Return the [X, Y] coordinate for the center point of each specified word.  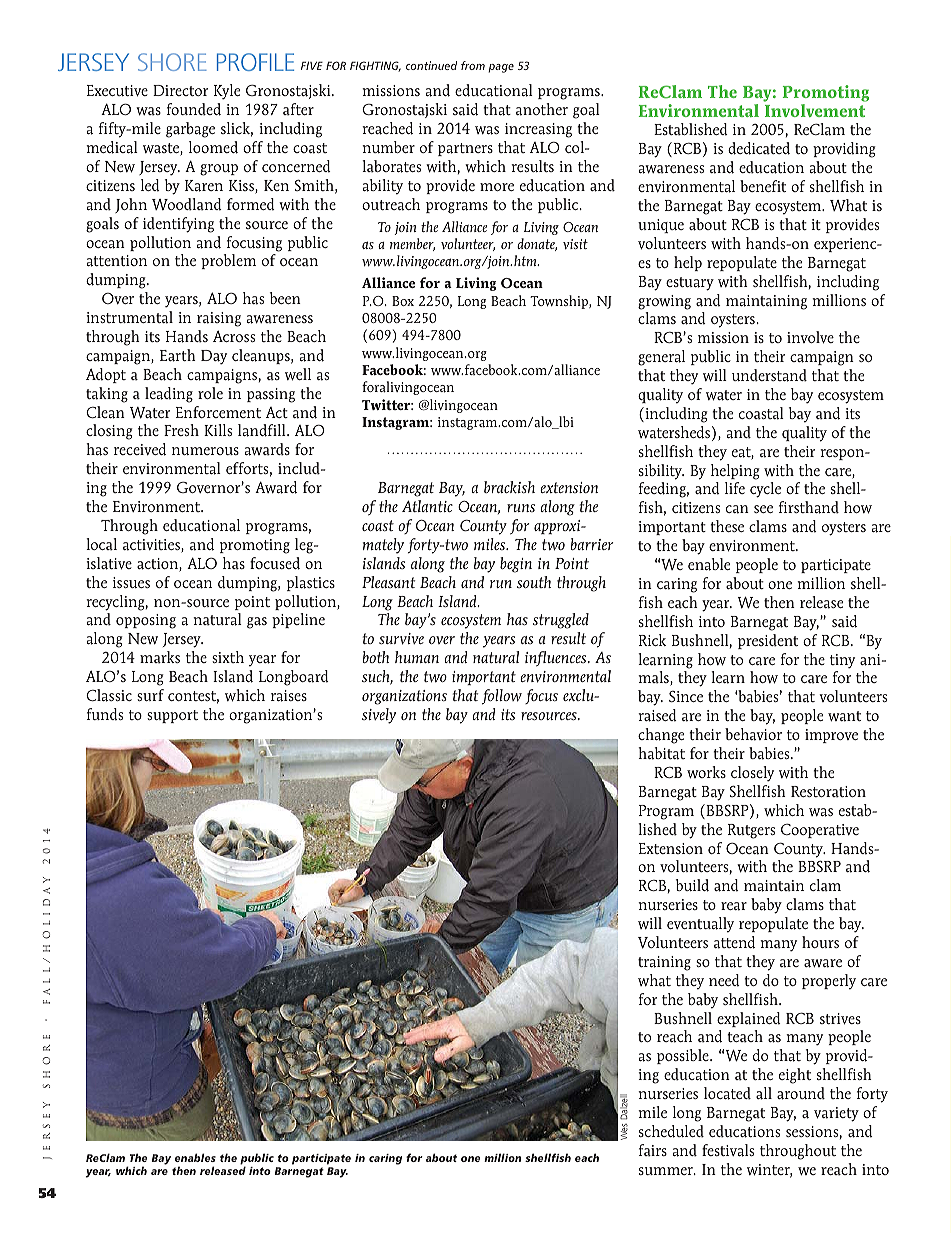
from [473, 65]
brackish [509, 487]
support [172, 716]
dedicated [759, 148]
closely [752, 774]
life [735, 488]
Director [180, 90]
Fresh [181, 430]
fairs [653, 1150]
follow [502, 697]
